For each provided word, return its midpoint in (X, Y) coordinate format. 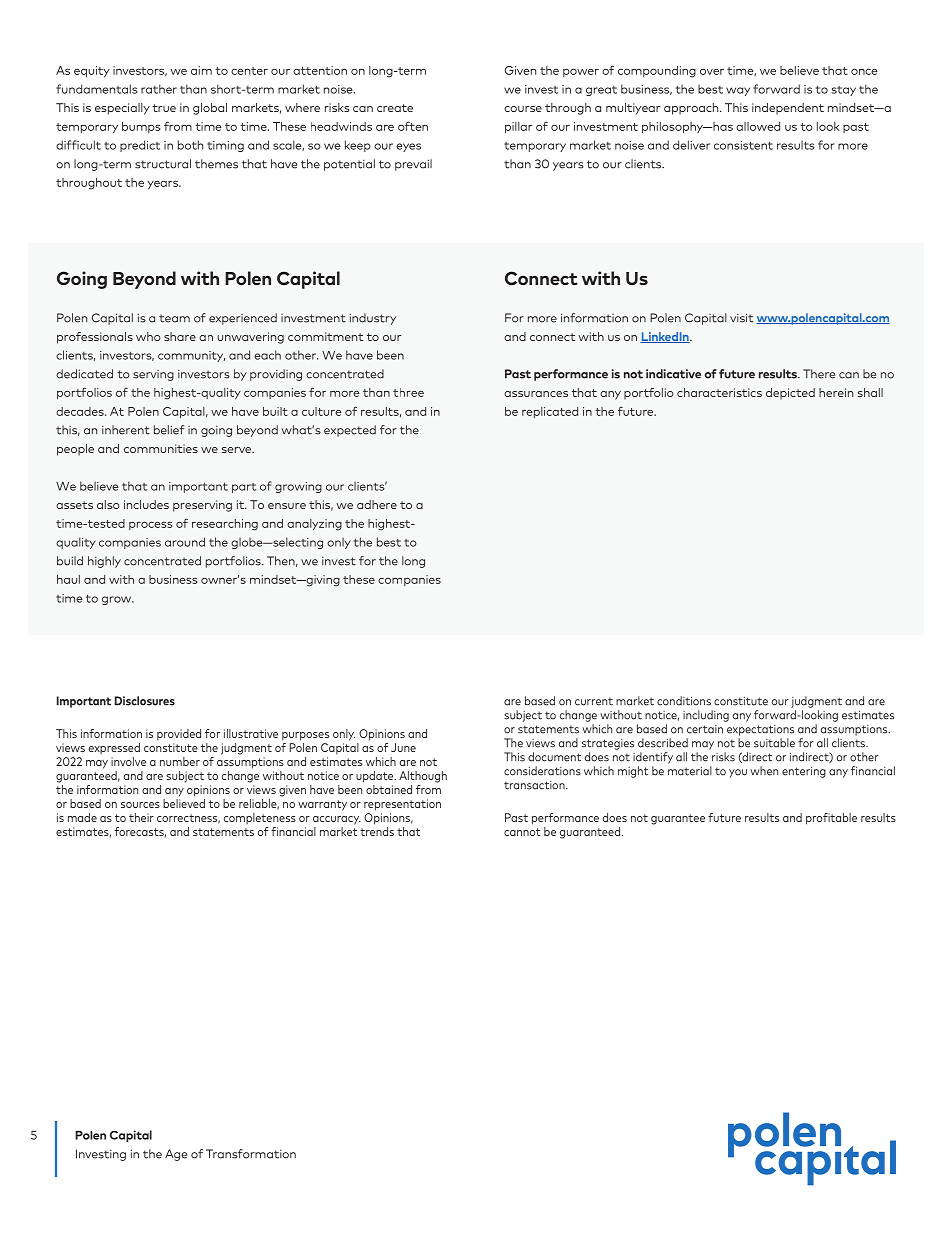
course (523, 109)
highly (104, 562)
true (164, 108)
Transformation (251, 1154)
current (594, 701)
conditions (684, 701)
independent (788, 109)
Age (176, 1155)
